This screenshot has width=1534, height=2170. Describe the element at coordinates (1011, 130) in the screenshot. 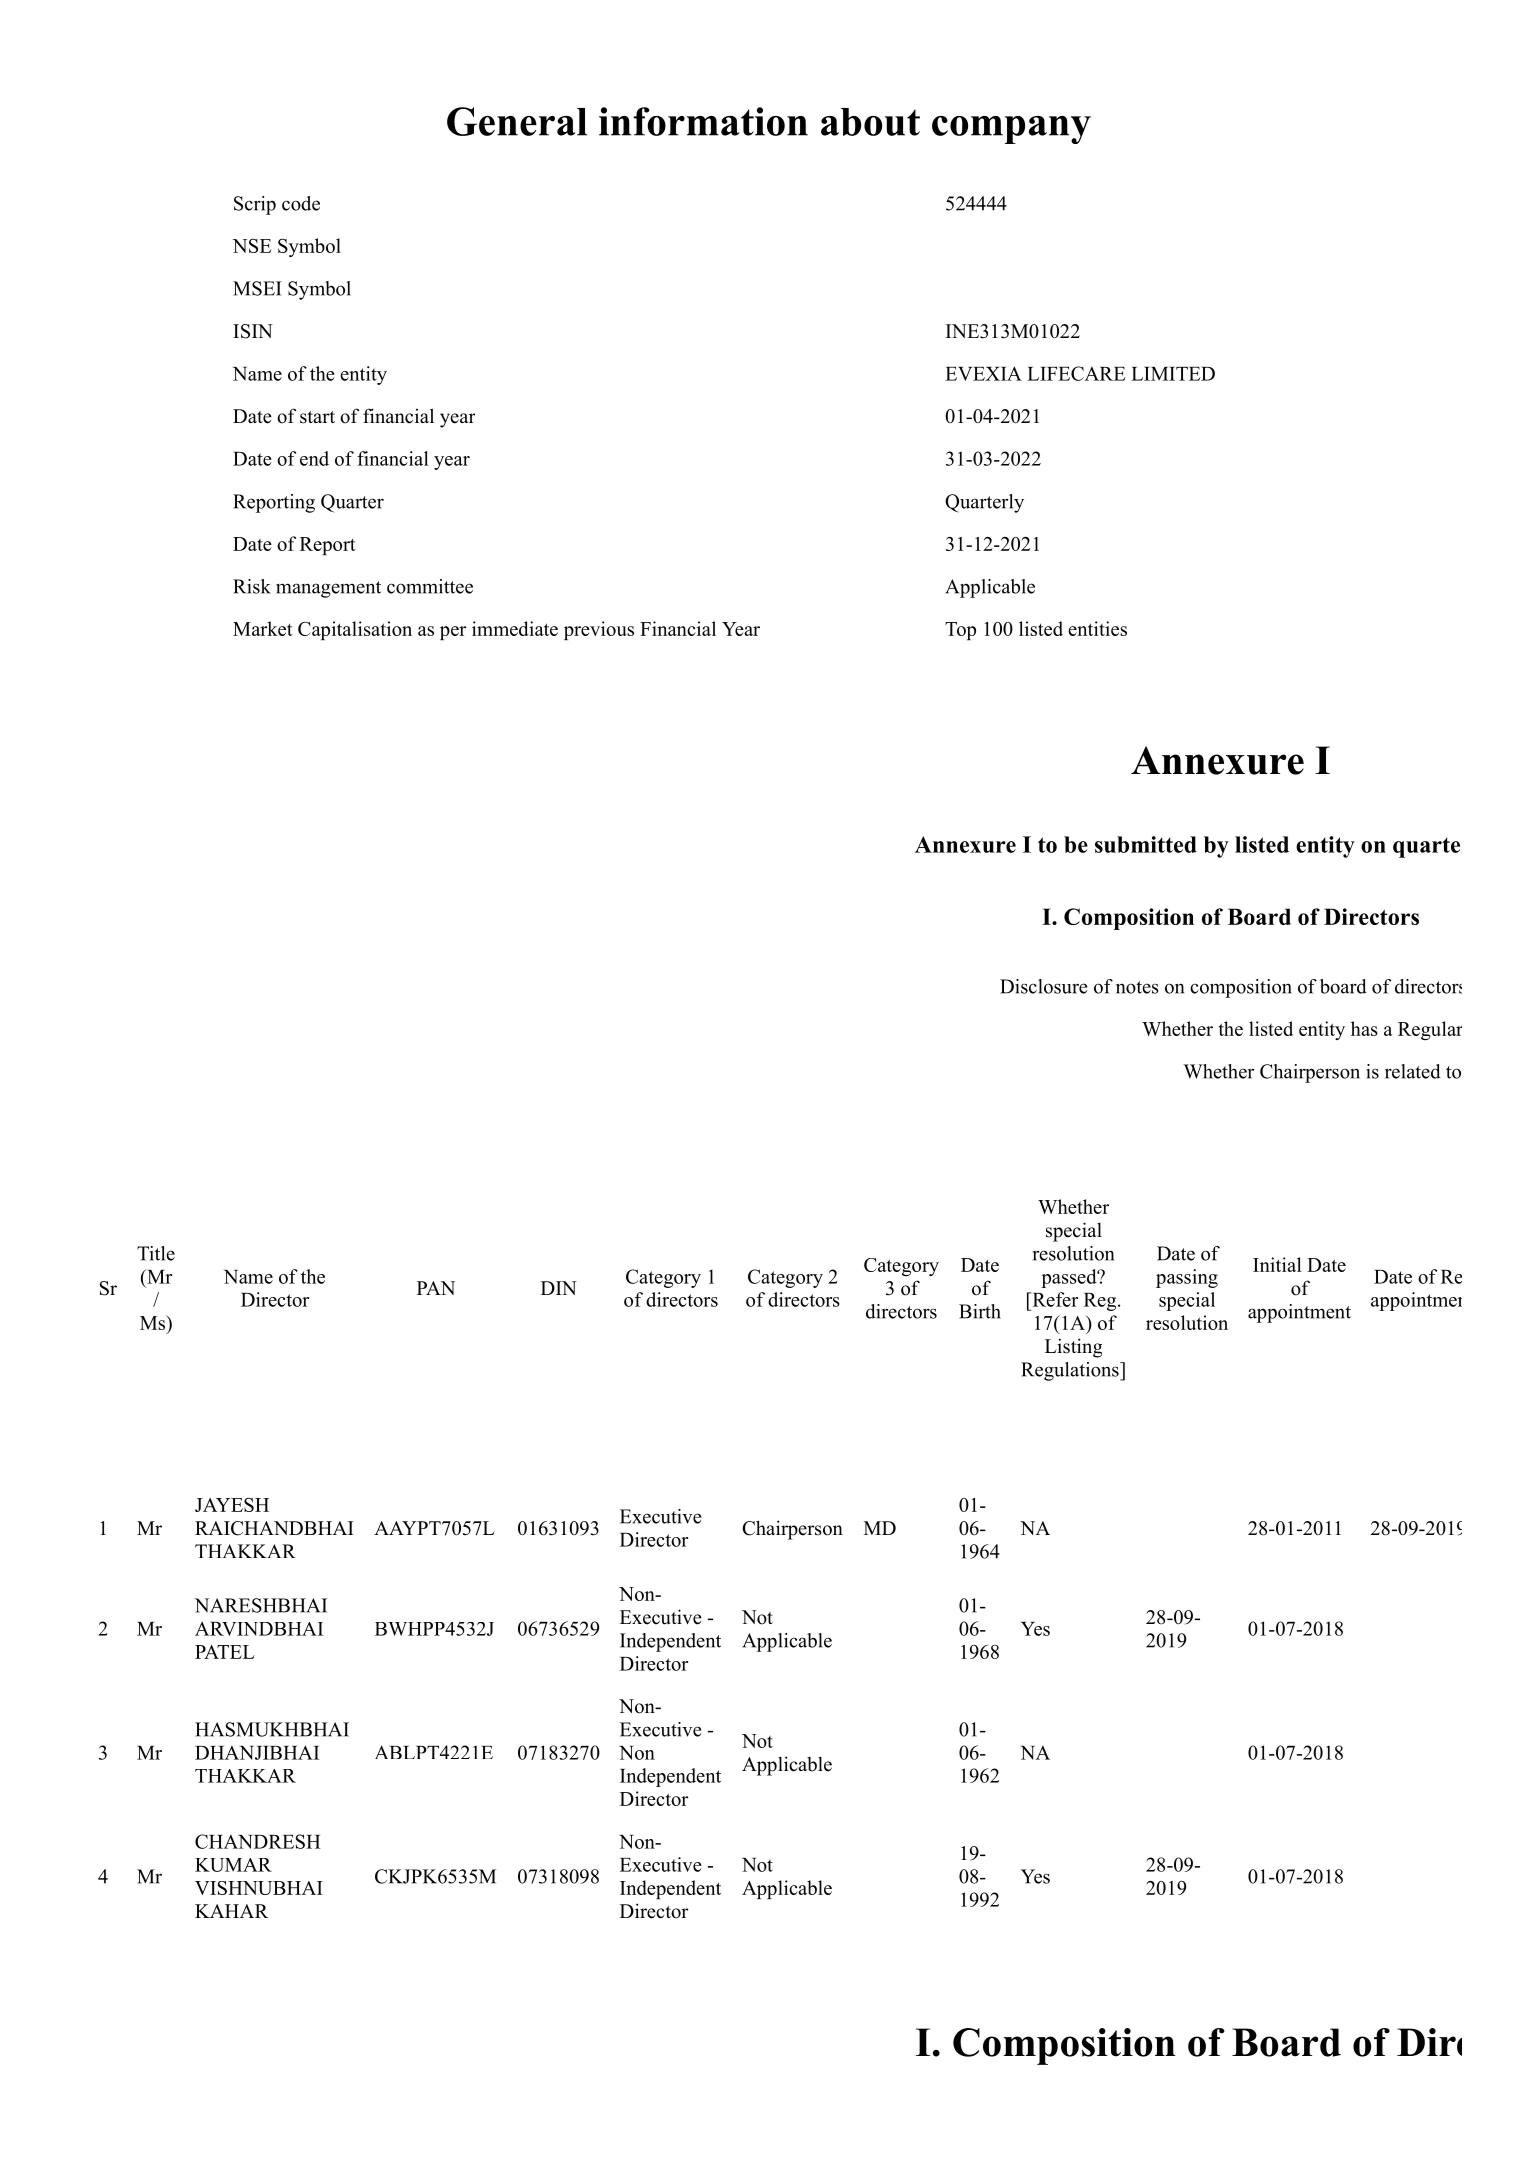

I see `company` at that location.
